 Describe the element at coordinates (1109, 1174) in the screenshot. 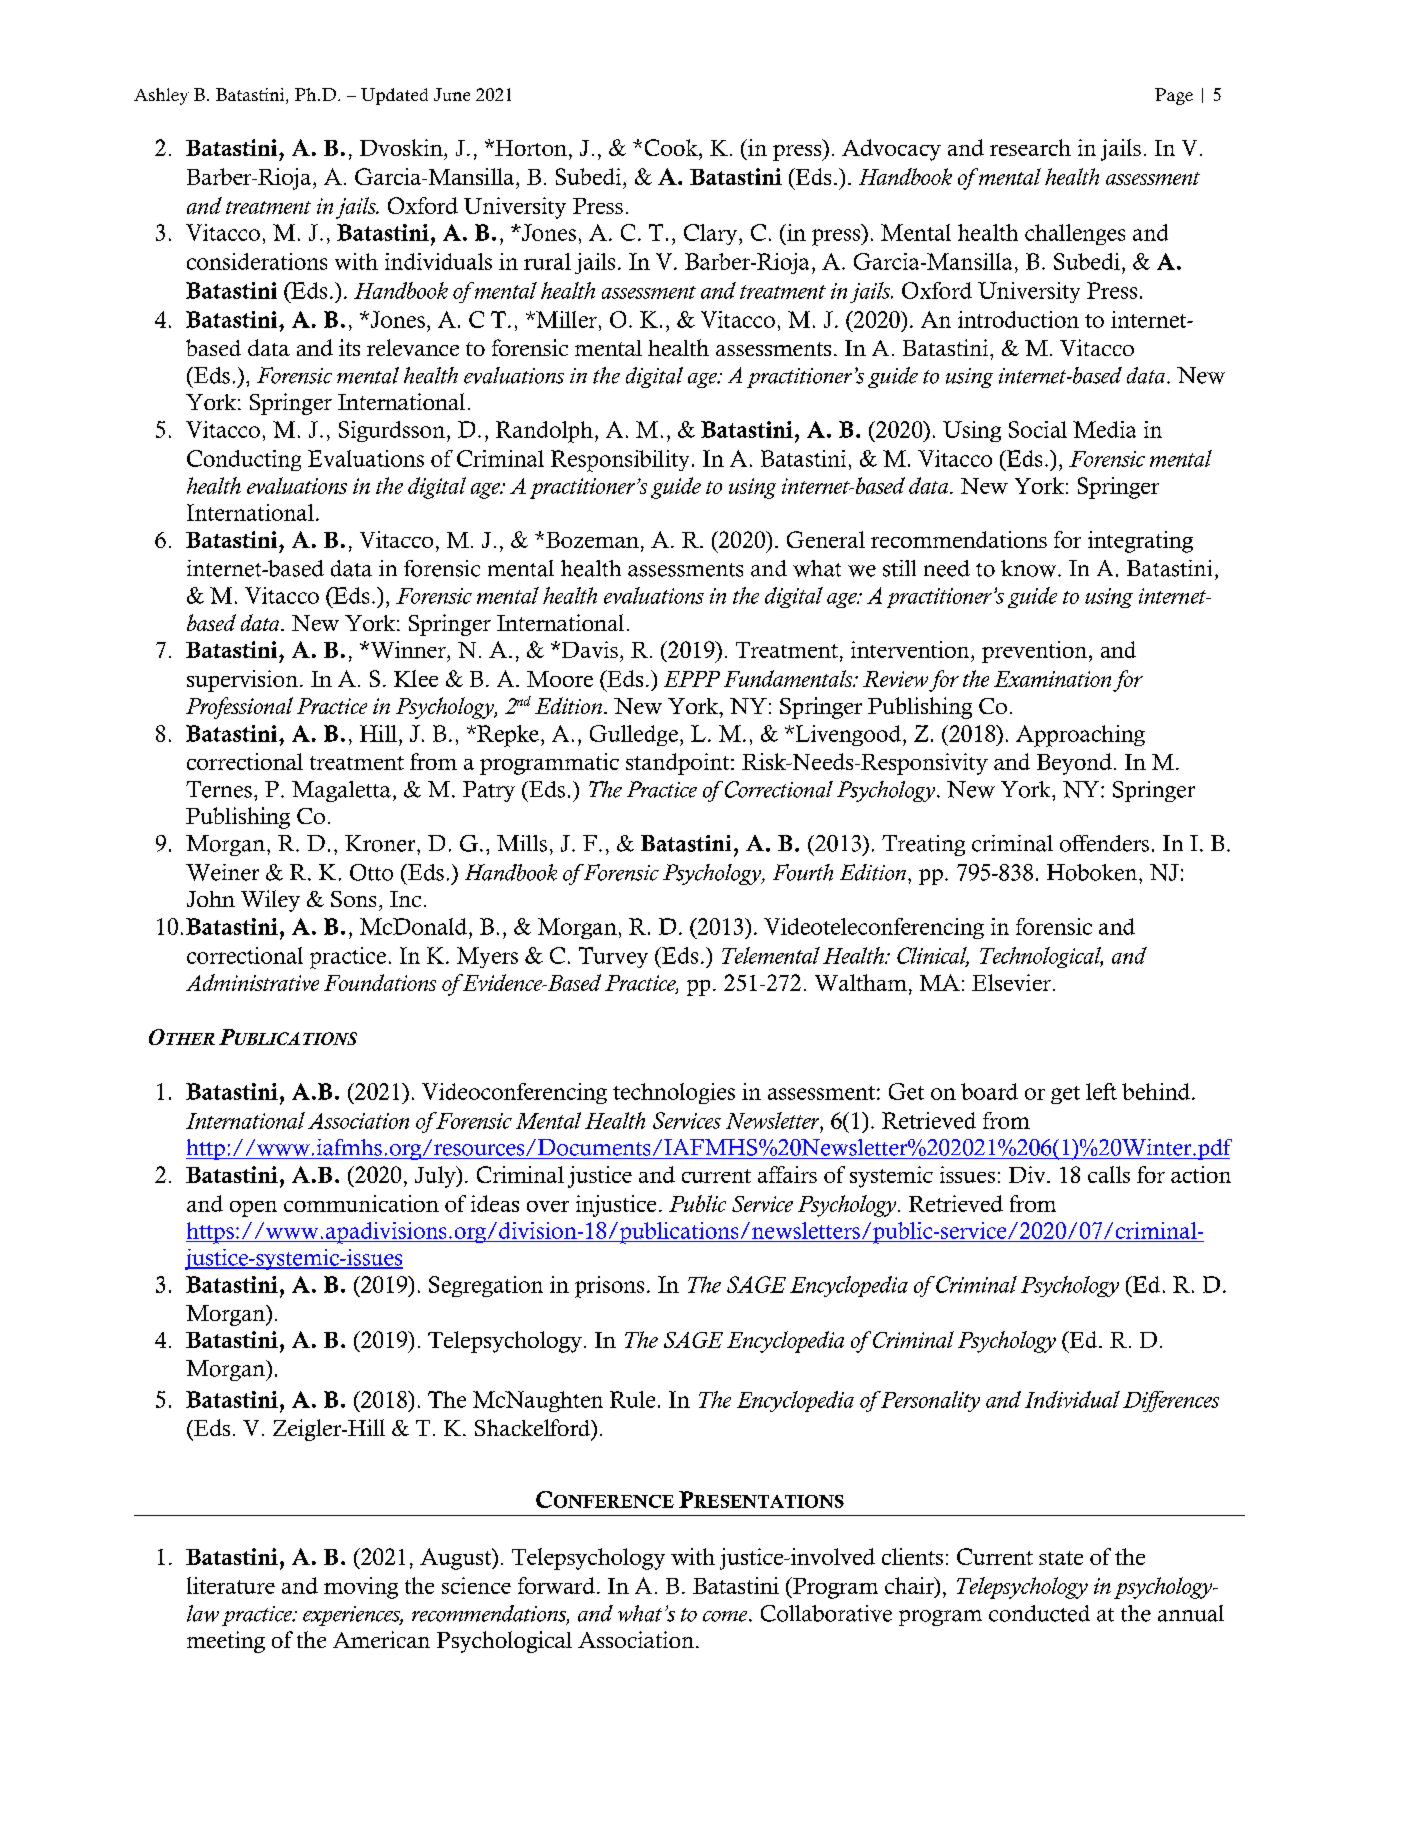

I see `calls` at that location.
